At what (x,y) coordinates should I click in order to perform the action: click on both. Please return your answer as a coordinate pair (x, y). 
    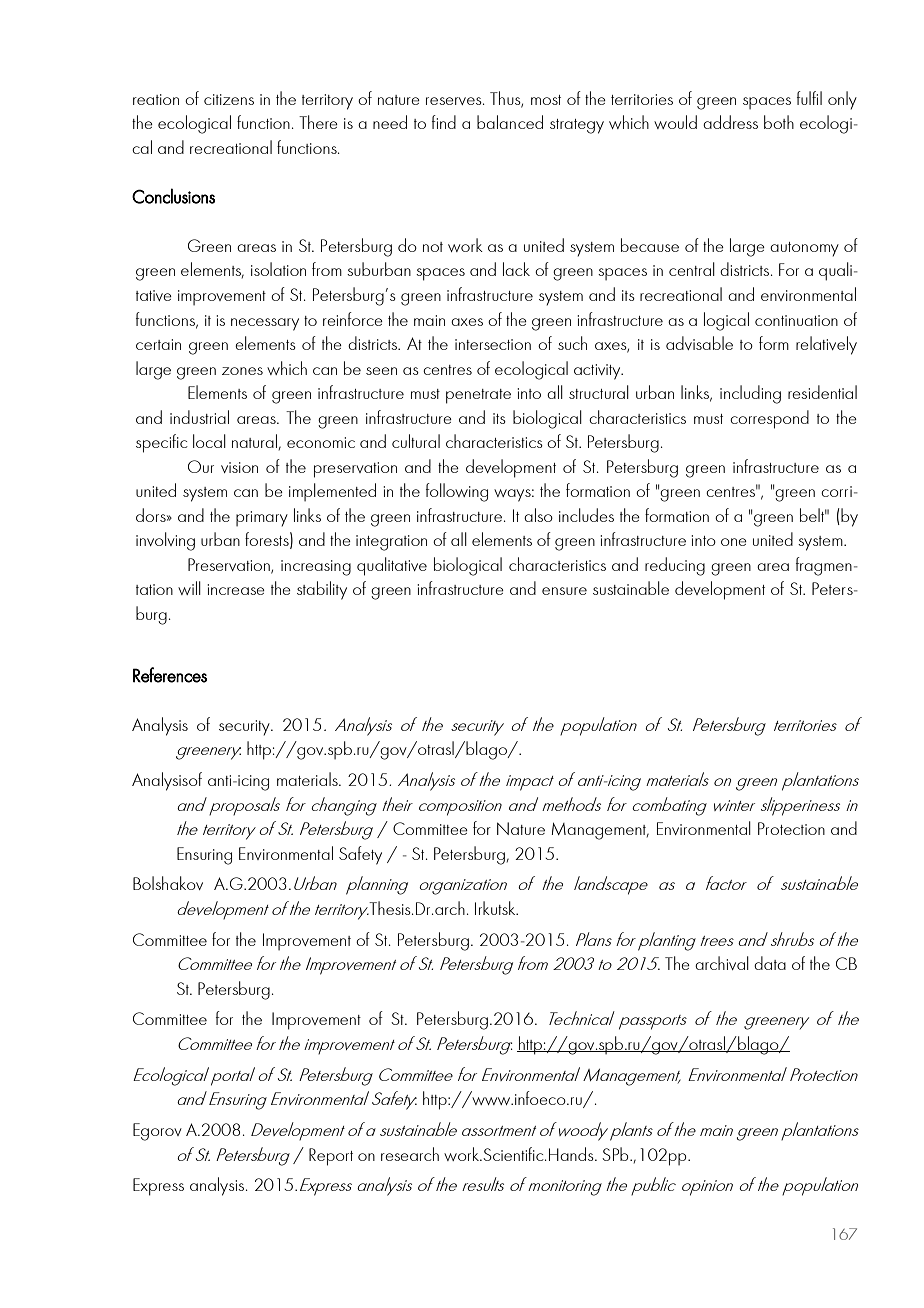
    Looking at the image, I should click on (779, 122).
